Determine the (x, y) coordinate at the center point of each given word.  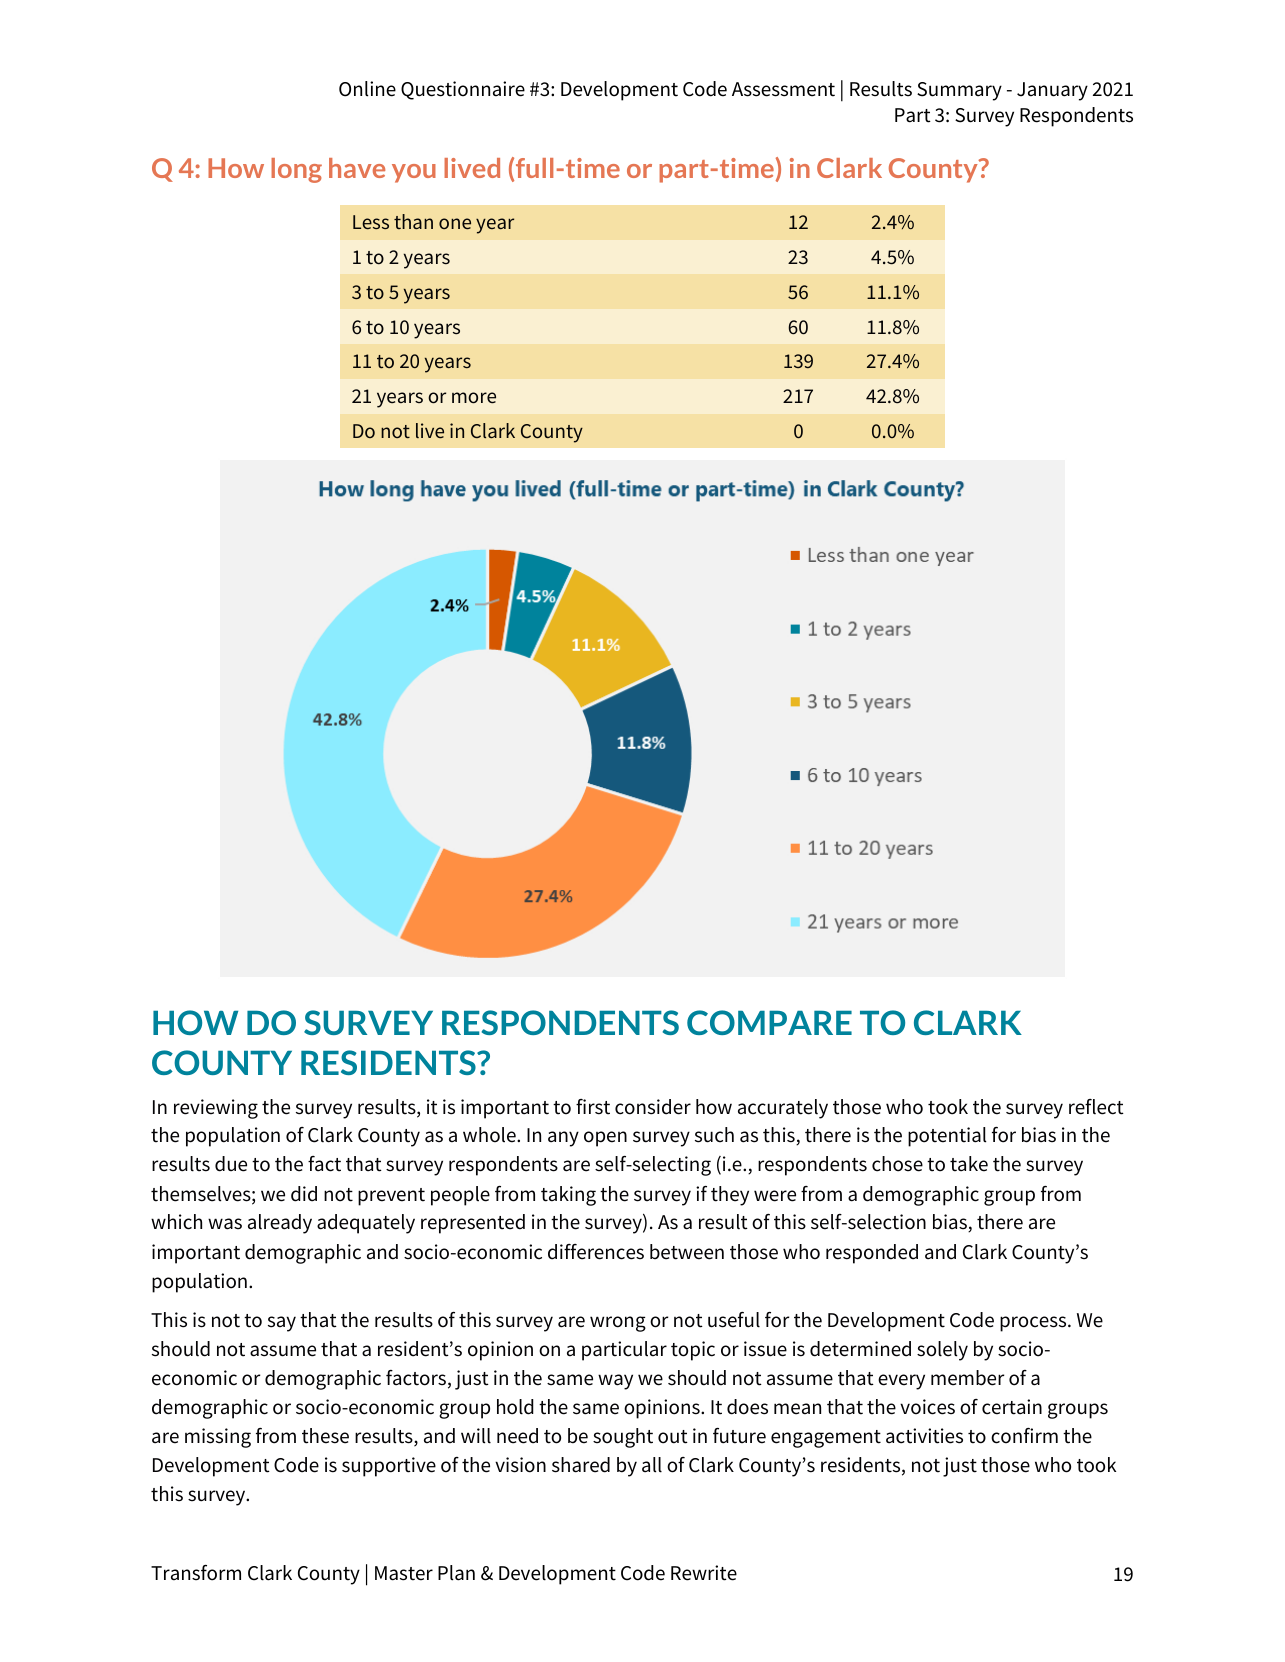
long (296, 170)
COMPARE (769, 1022)
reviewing (216, 1109)
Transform (196, 1573)
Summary (959, 91)
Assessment (783, 89)
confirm (1024, 1436)
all (652, 1465)
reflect (1096, 1107)
